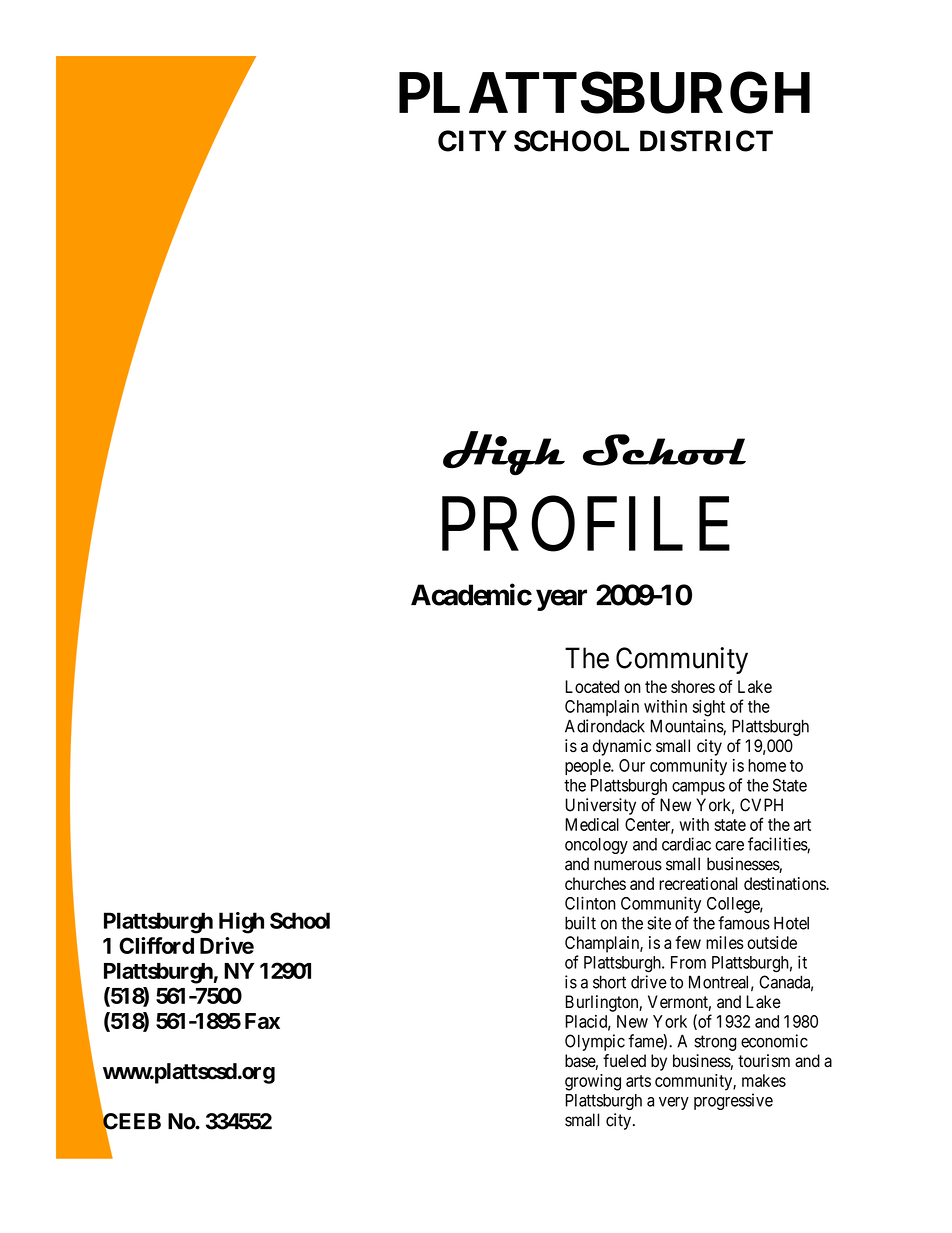 Image resolution: width=952 pixels, height=1233 pixels. I want to click on PROFILE, so click(586, 525).
